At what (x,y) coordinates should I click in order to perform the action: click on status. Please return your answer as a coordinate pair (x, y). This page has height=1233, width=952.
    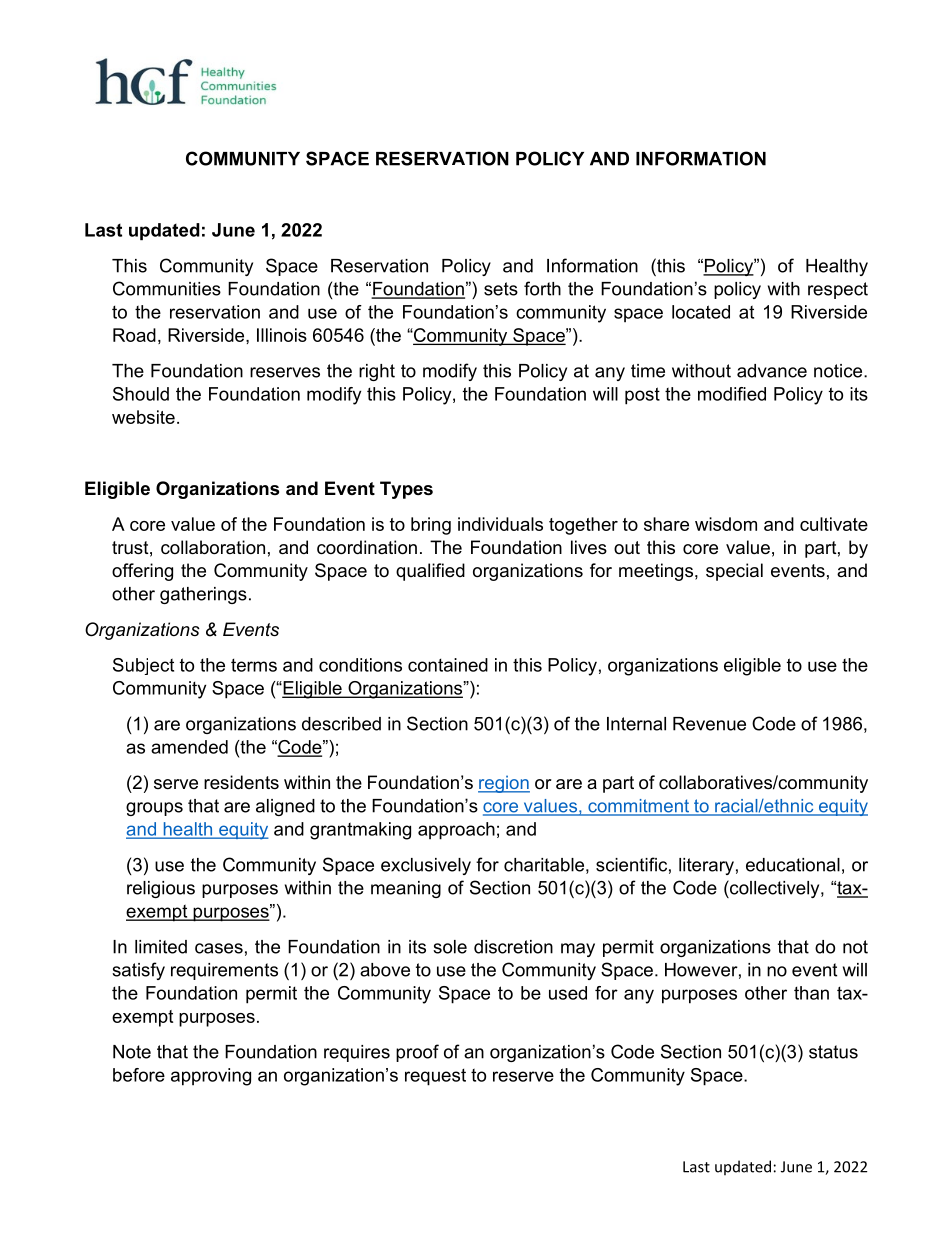
    Looking at the image, I should click on (833, 1052).
